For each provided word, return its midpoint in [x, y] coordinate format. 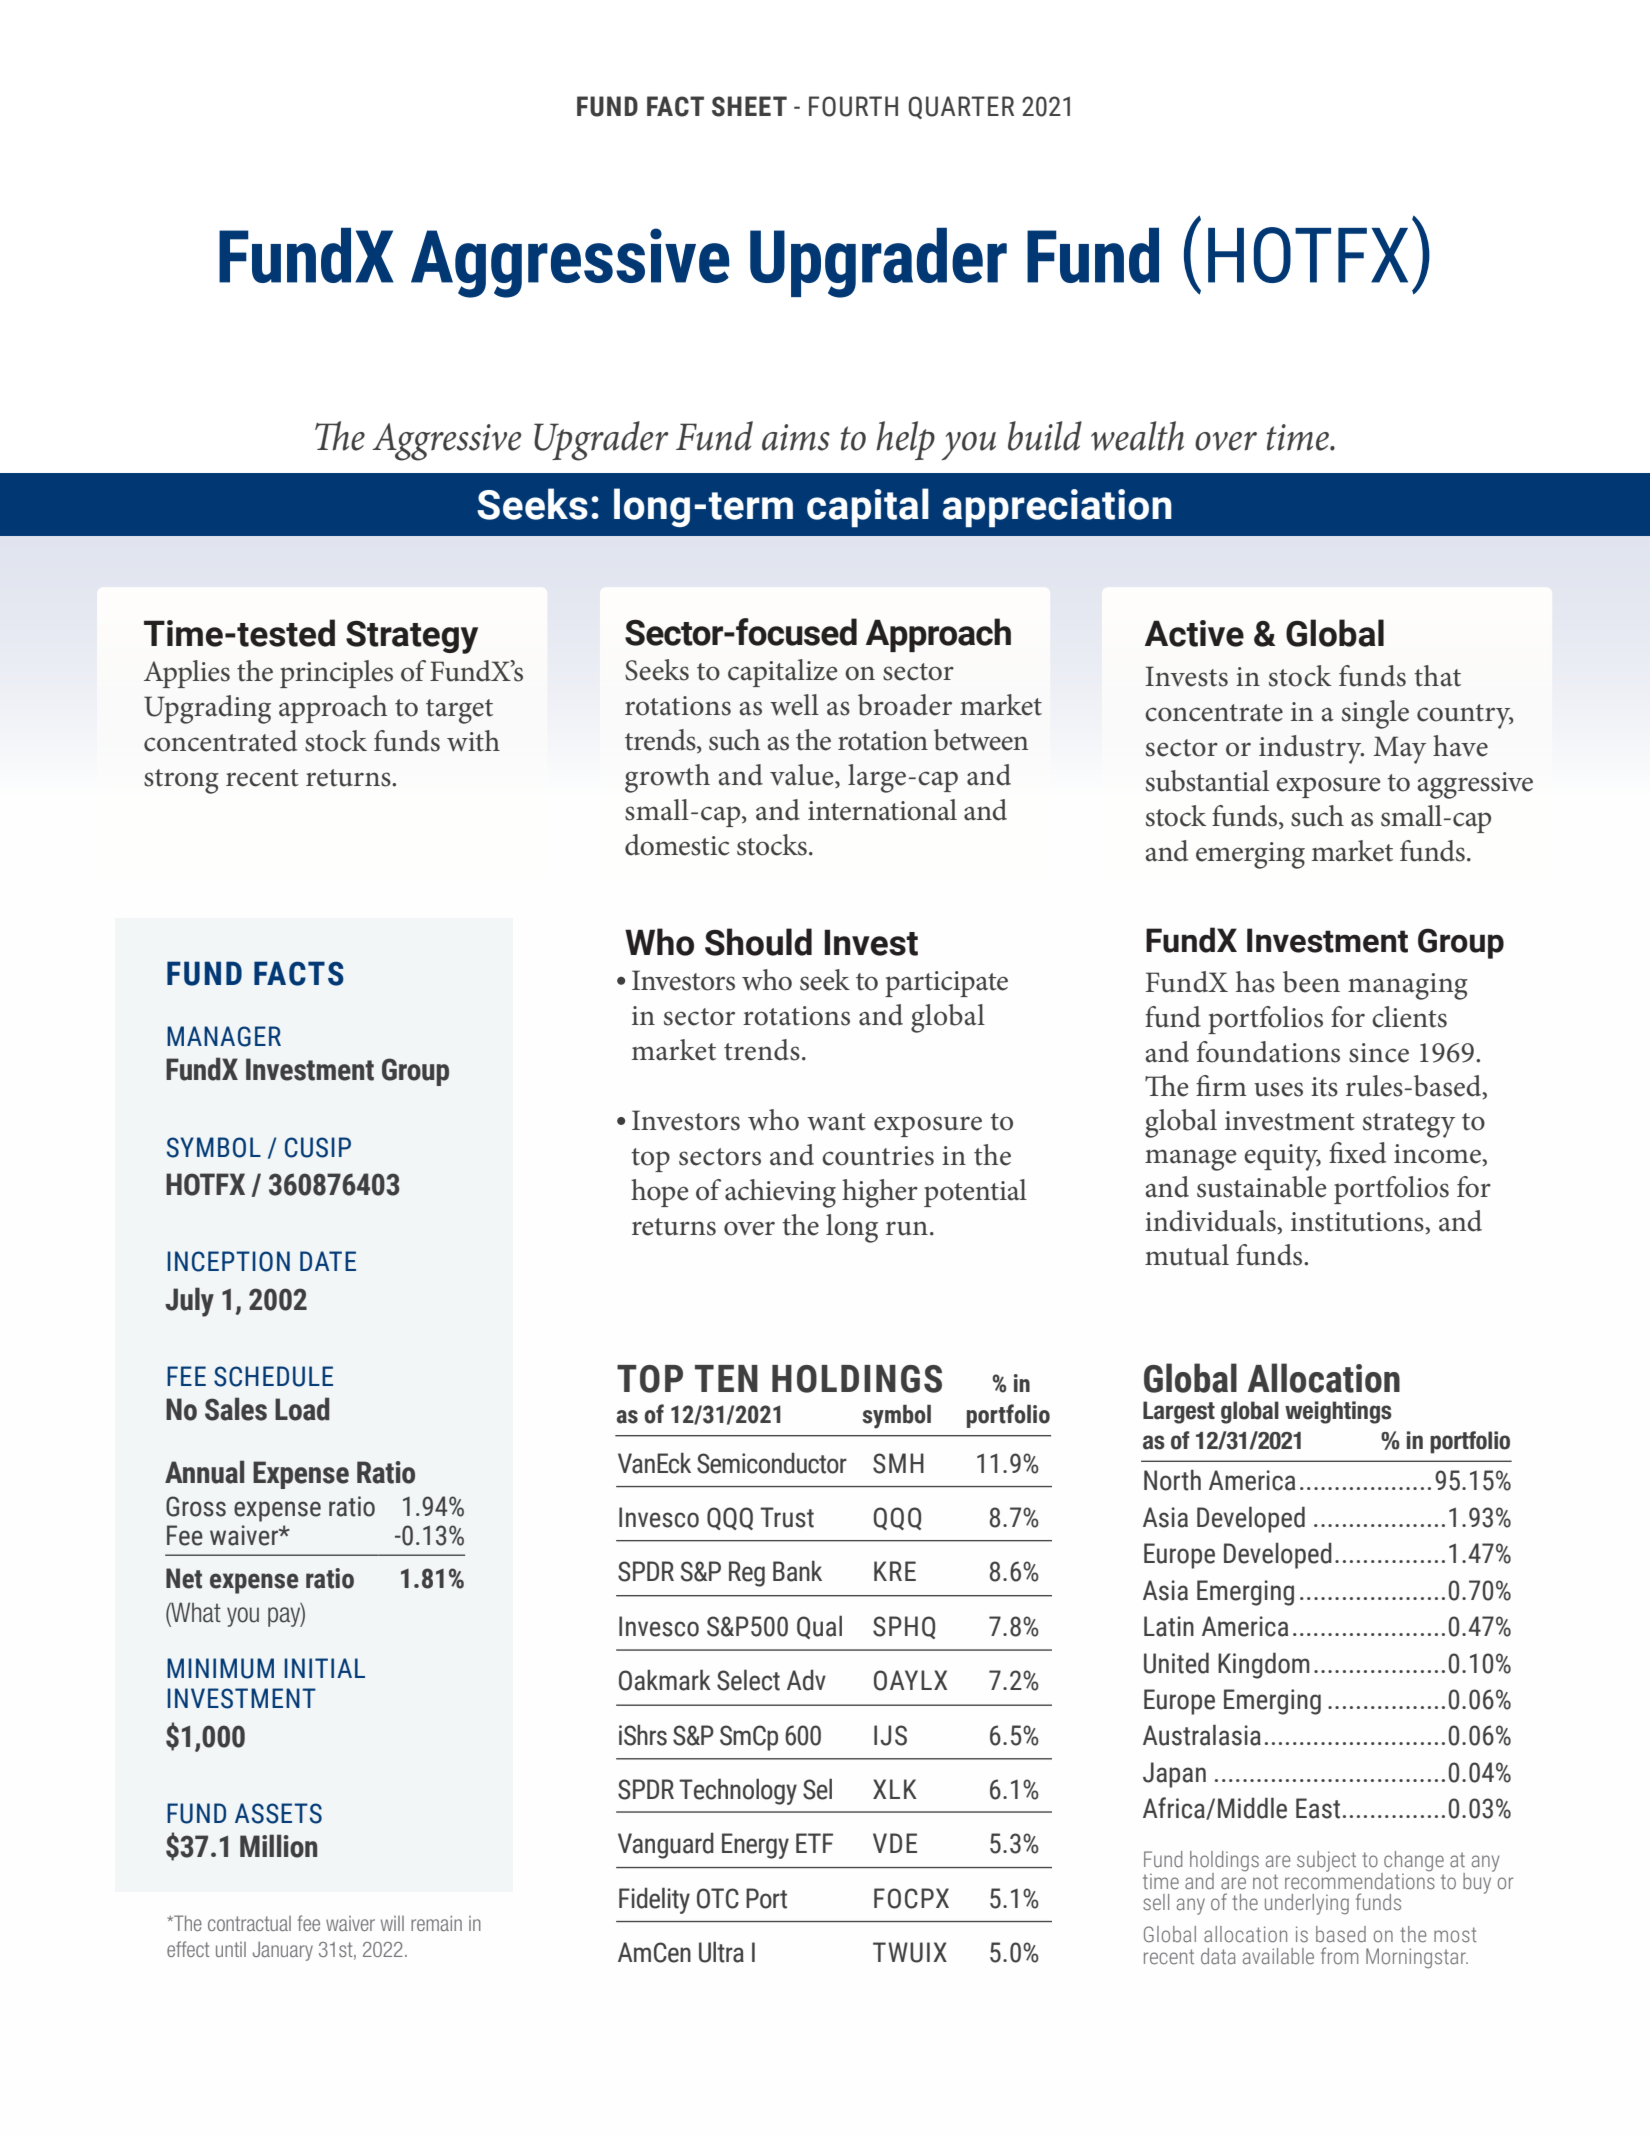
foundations [1268, 1052]
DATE [328, 1261]
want [836, 1122]
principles [336, 674]
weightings [1338, 1412]
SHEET [749, 106]
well [794, 705]
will [392, 1923]
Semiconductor [772, 1463]
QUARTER [961, 107]
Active [1194, 633]
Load [302, 1409]
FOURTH [853, 106]
